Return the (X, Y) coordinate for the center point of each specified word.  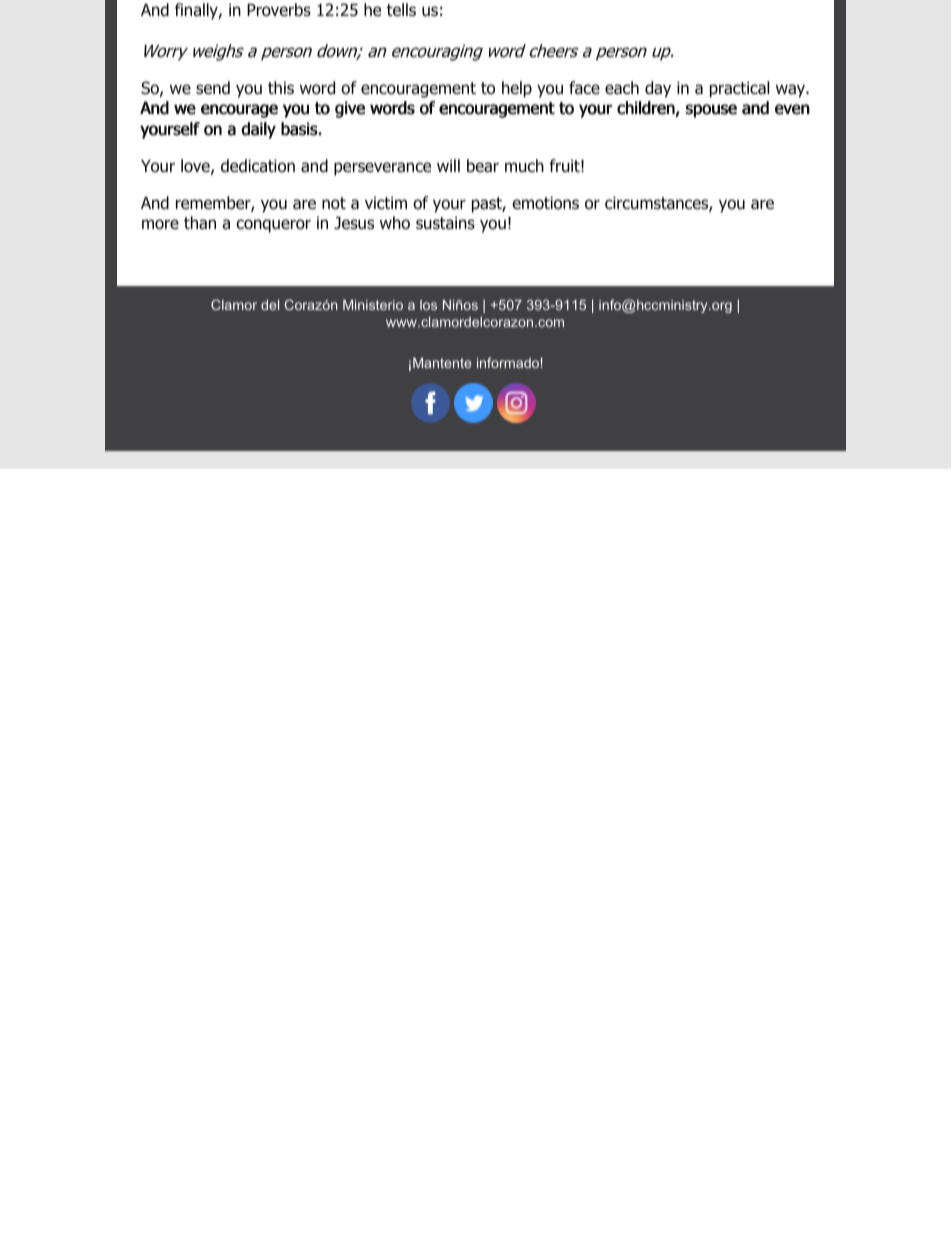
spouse (711, 111)
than (200, 223)
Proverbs (279, 10)
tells (401, 10)
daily (258, 130)
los (428, 305)
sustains (445, 223)
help (517, 89)
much (524, 165)
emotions (545, 203)
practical (739, 89)
